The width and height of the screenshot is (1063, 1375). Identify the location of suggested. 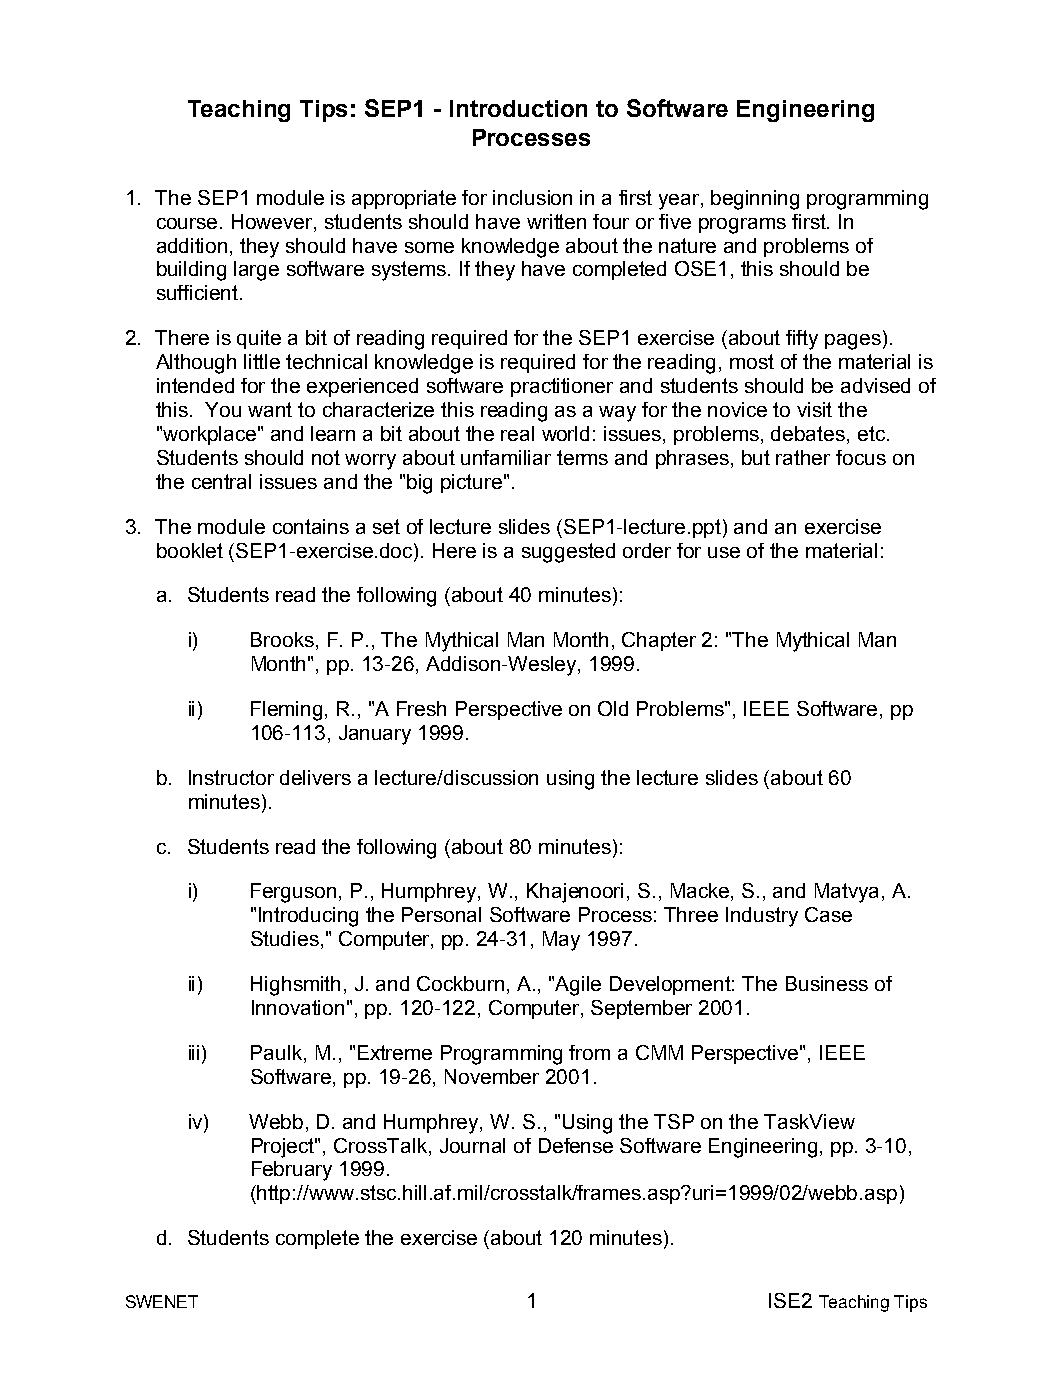
(568, 553).
